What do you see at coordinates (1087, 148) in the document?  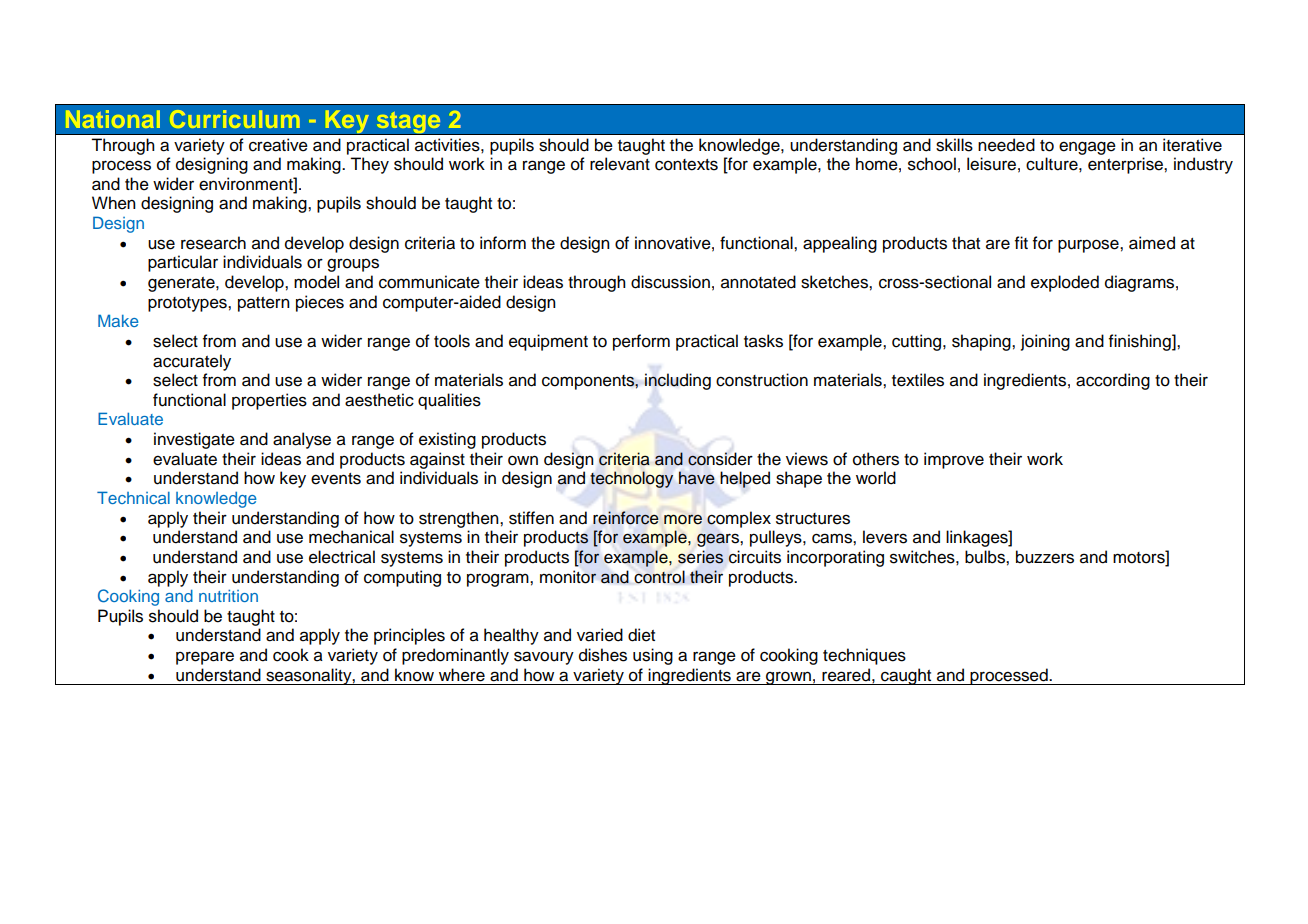 I see `engage` at bounding box center [1087, 148].
